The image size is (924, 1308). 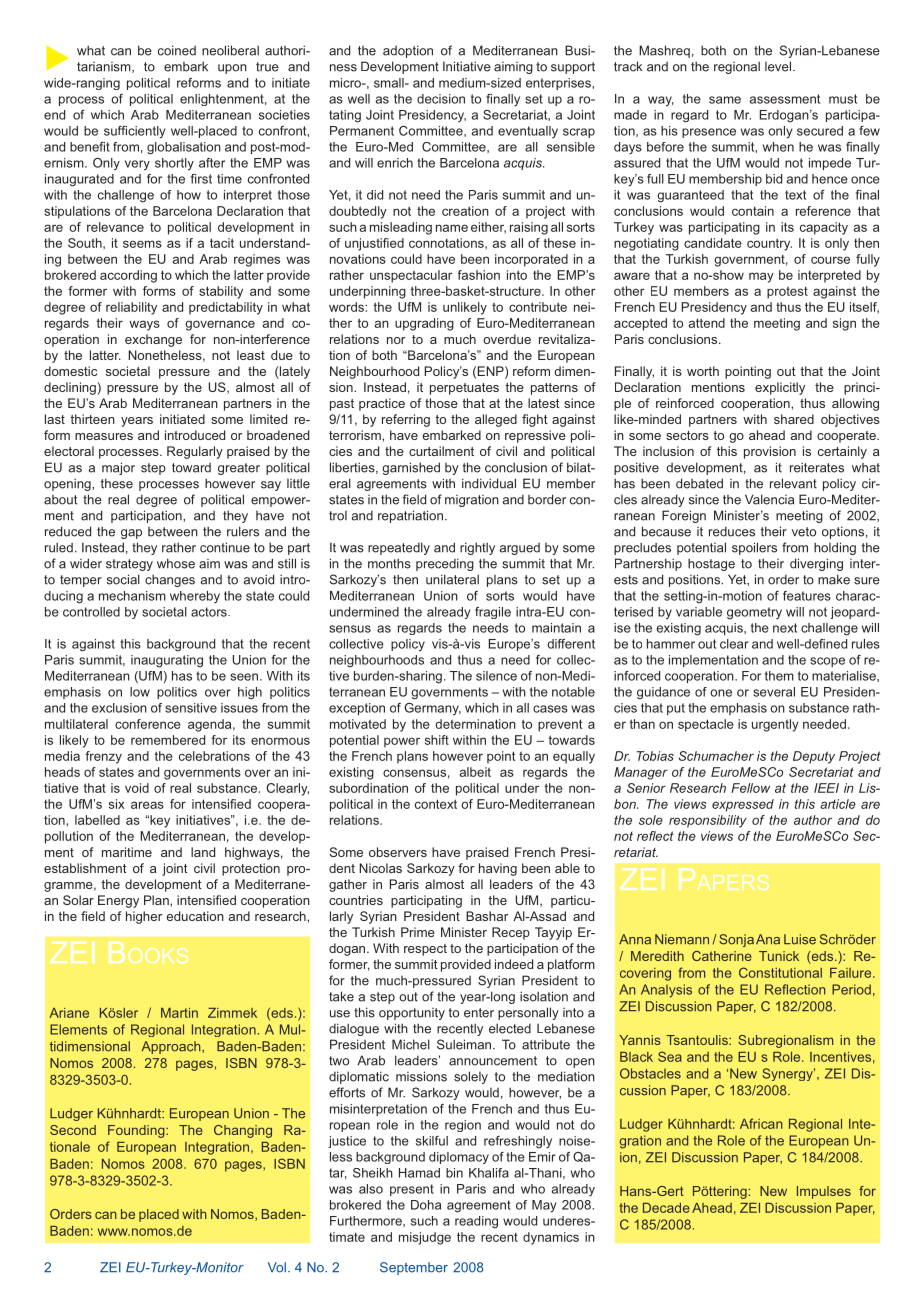 What do you see at coordinates (475, 772) in the page?
I see `albeit` at bounding box center [475, 772].
